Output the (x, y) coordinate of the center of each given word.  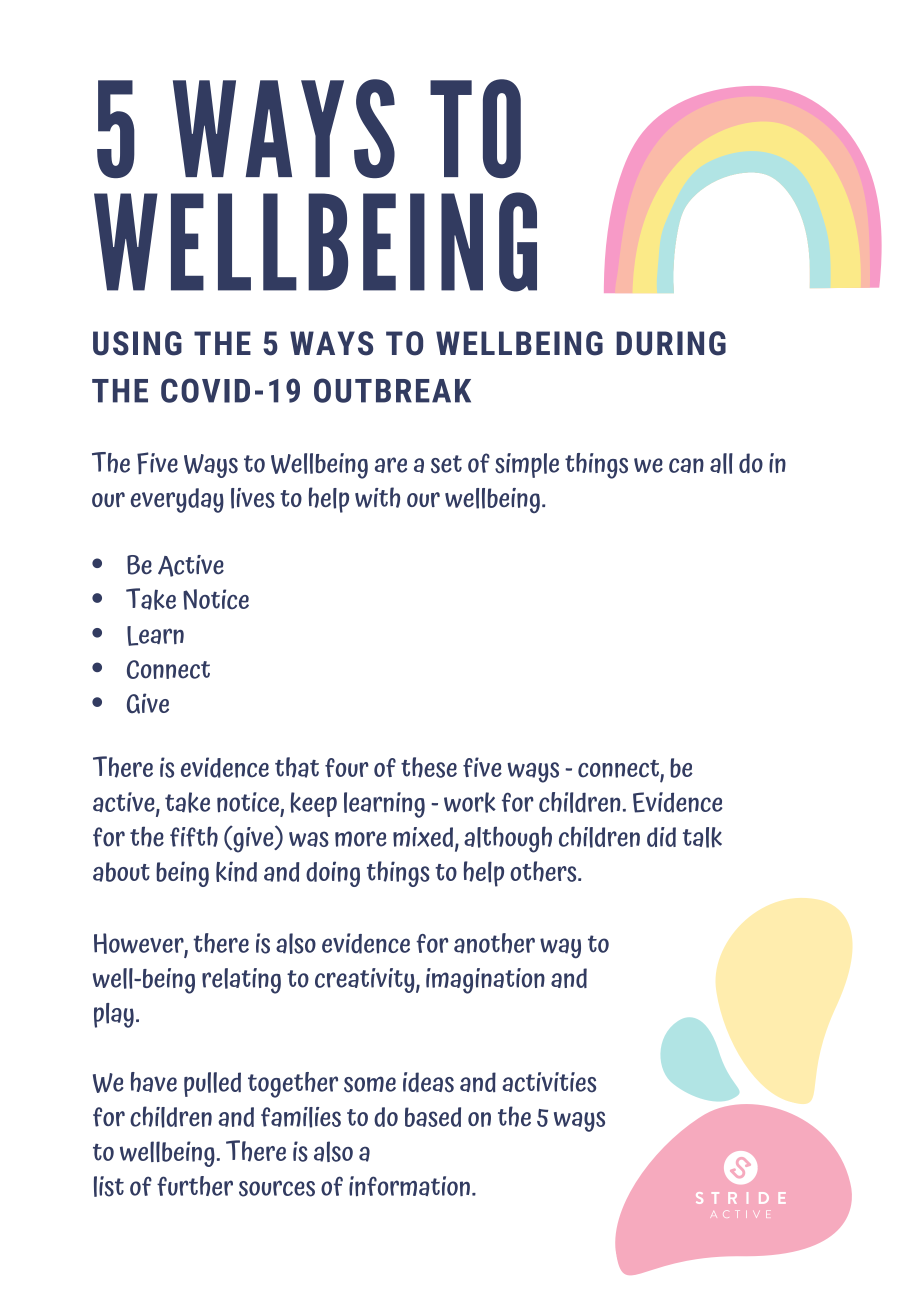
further (195, 1186)
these (429, 767)
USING (137, 343)
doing (333, 874)
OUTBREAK (392, 390)
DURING (671, 343)
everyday (177, 500)
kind (236, 871)
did (661, 837)
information (409, 1186)
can (686, 465)
